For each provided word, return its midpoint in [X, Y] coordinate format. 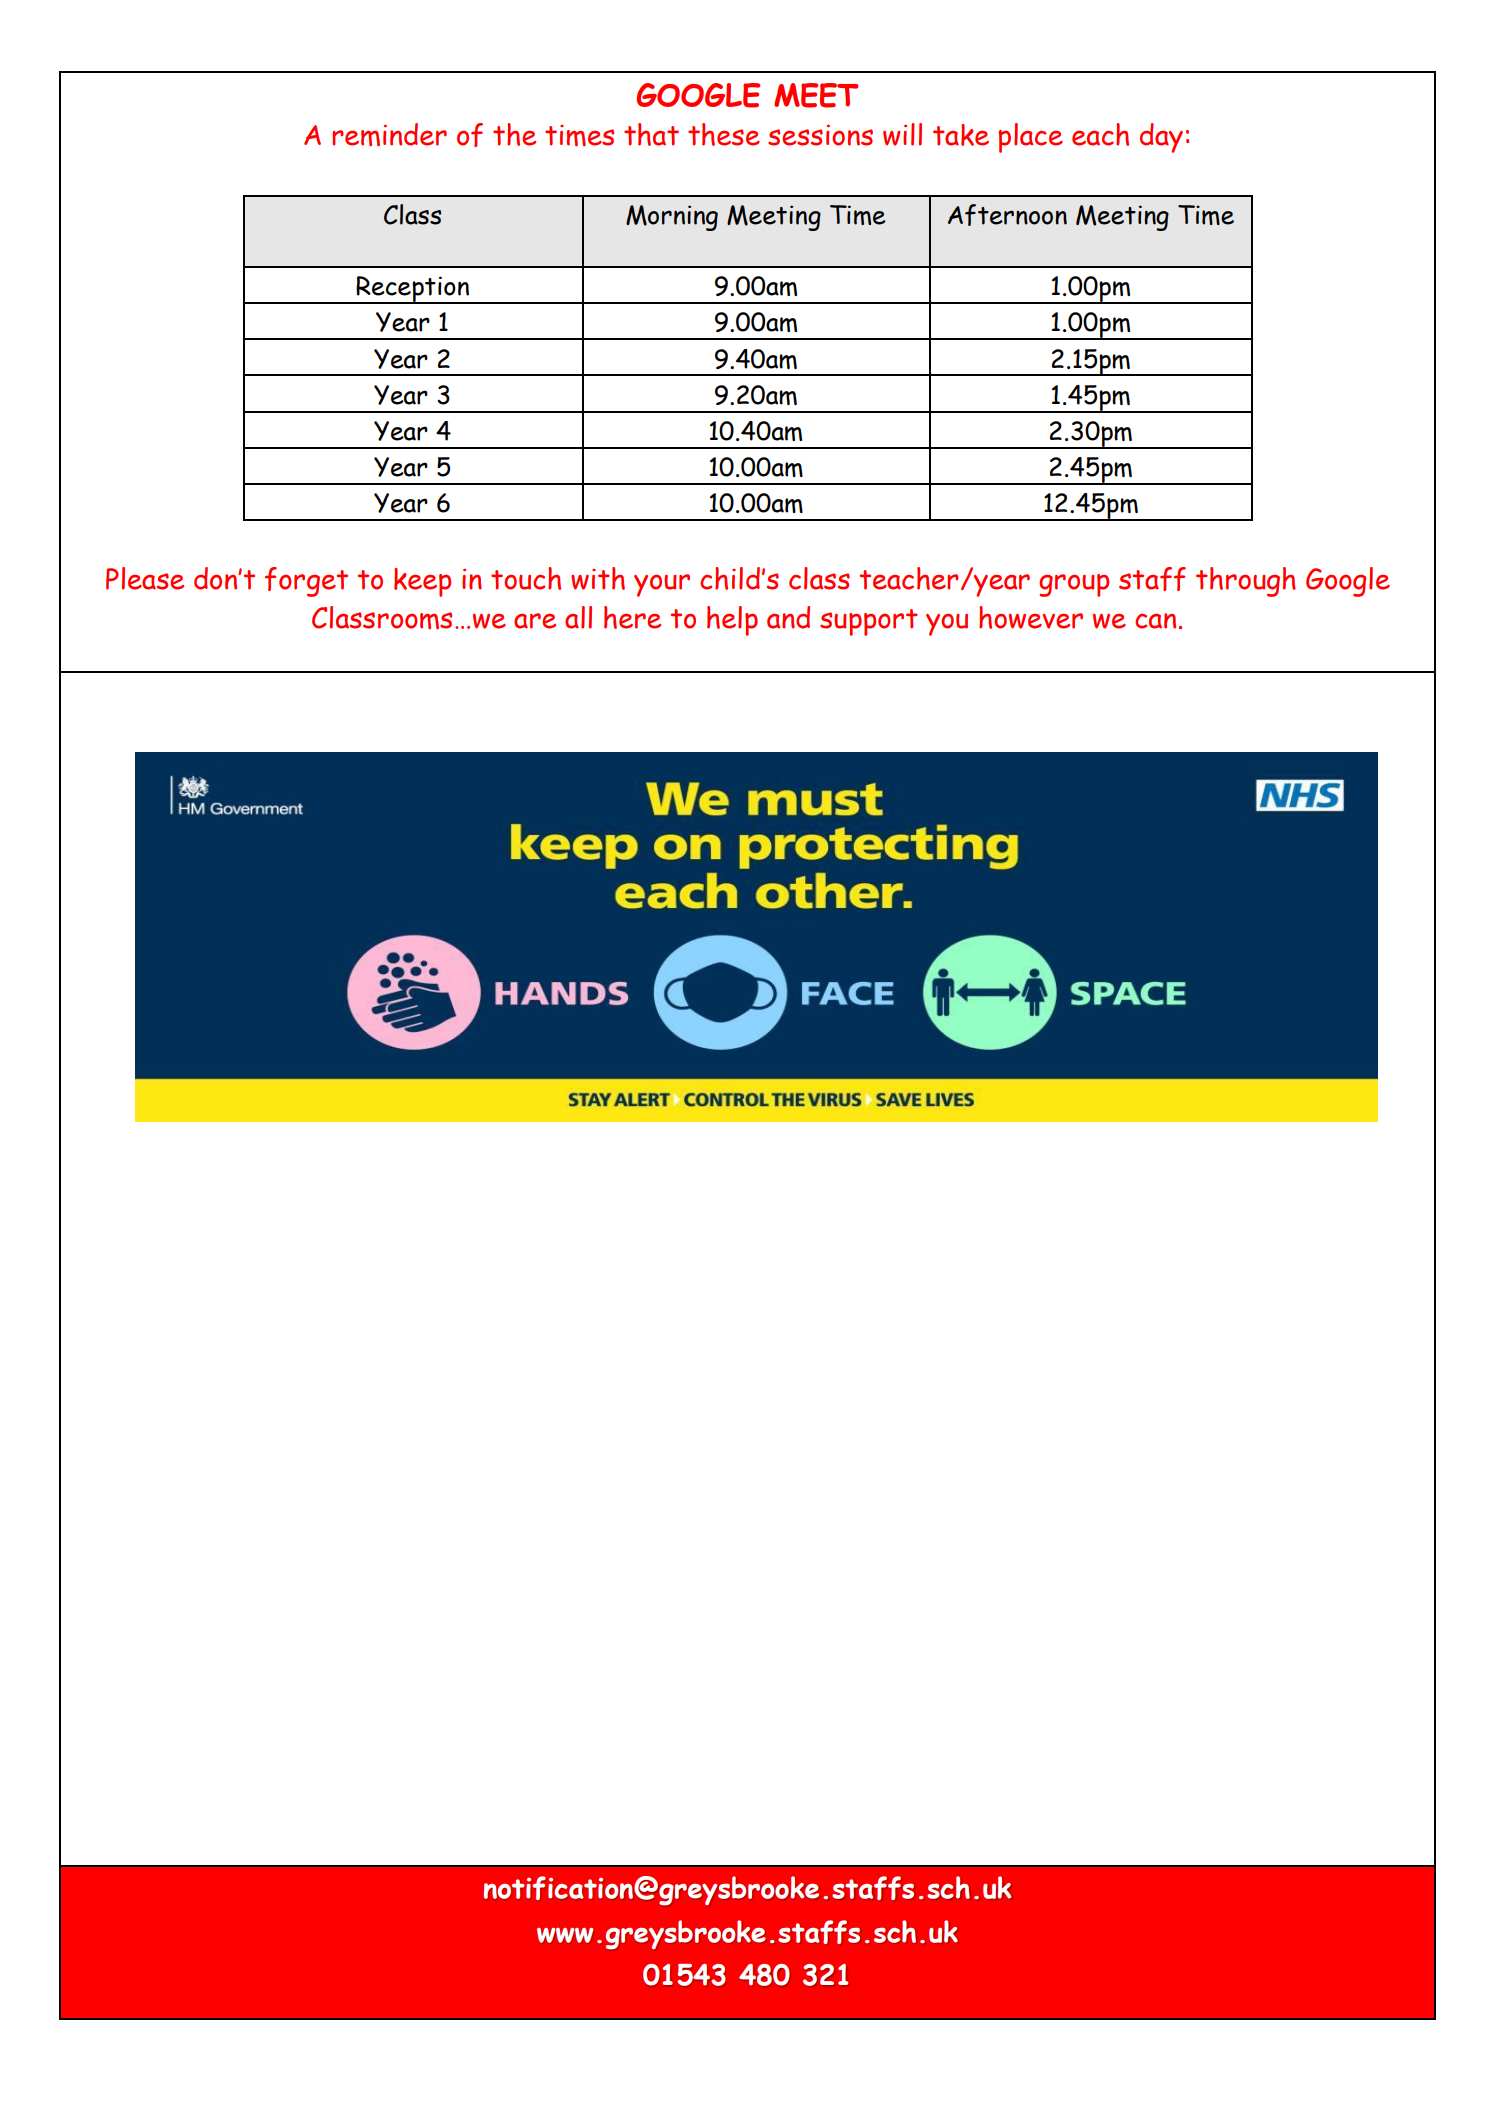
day [1161, 138]
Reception [412, 290]
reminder [389, 134]
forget [306, 582]
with [598, 578]
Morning [672, 218]
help [732, 621]
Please [145, 578]
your [662, 585]
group [1074, 585]
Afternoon [1007, 215]
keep [422, 582]
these [724, 134]
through [1246, 582]
